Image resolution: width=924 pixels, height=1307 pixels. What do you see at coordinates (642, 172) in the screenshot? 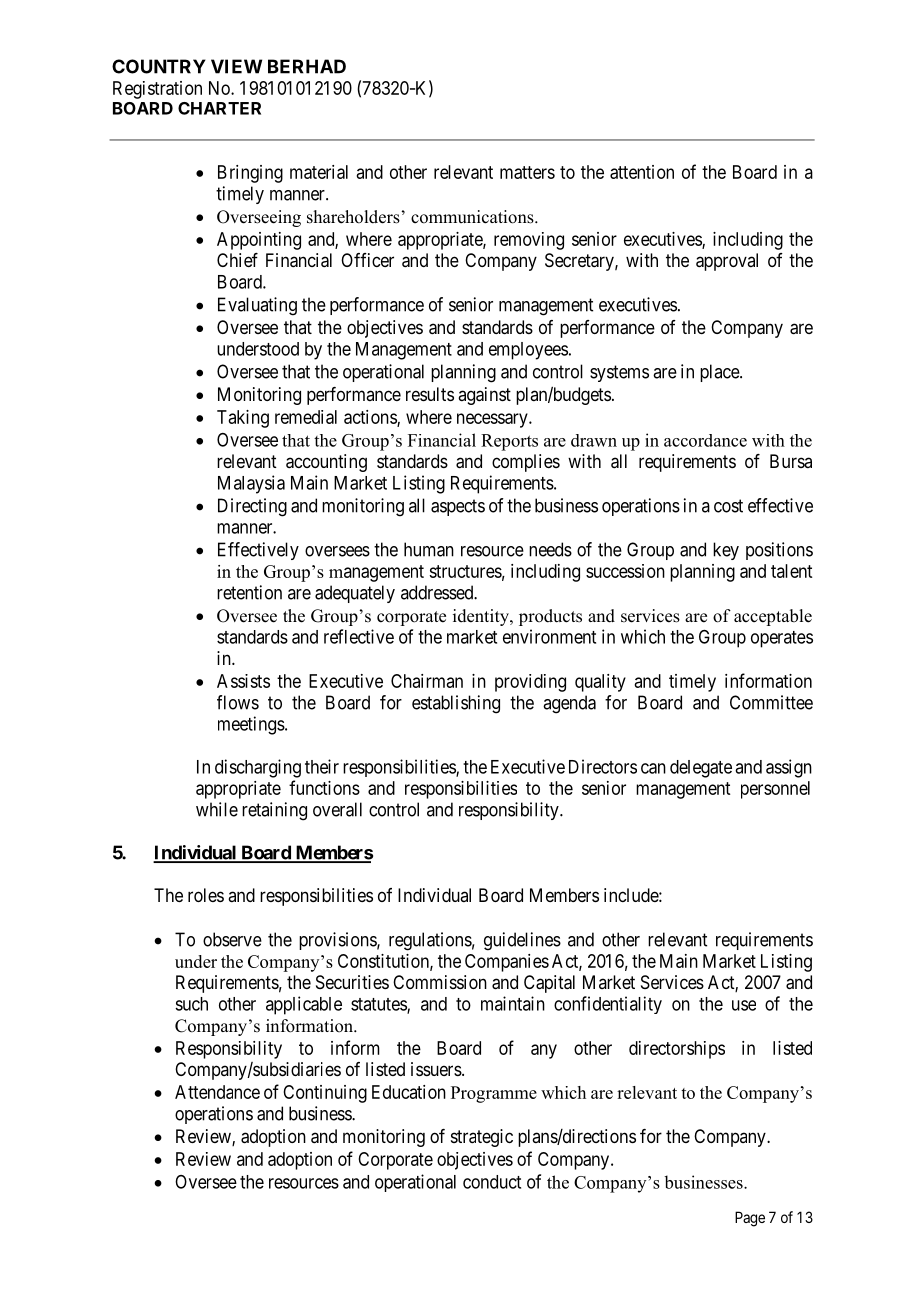
I see `attention` at bounding box center [642, 172].
